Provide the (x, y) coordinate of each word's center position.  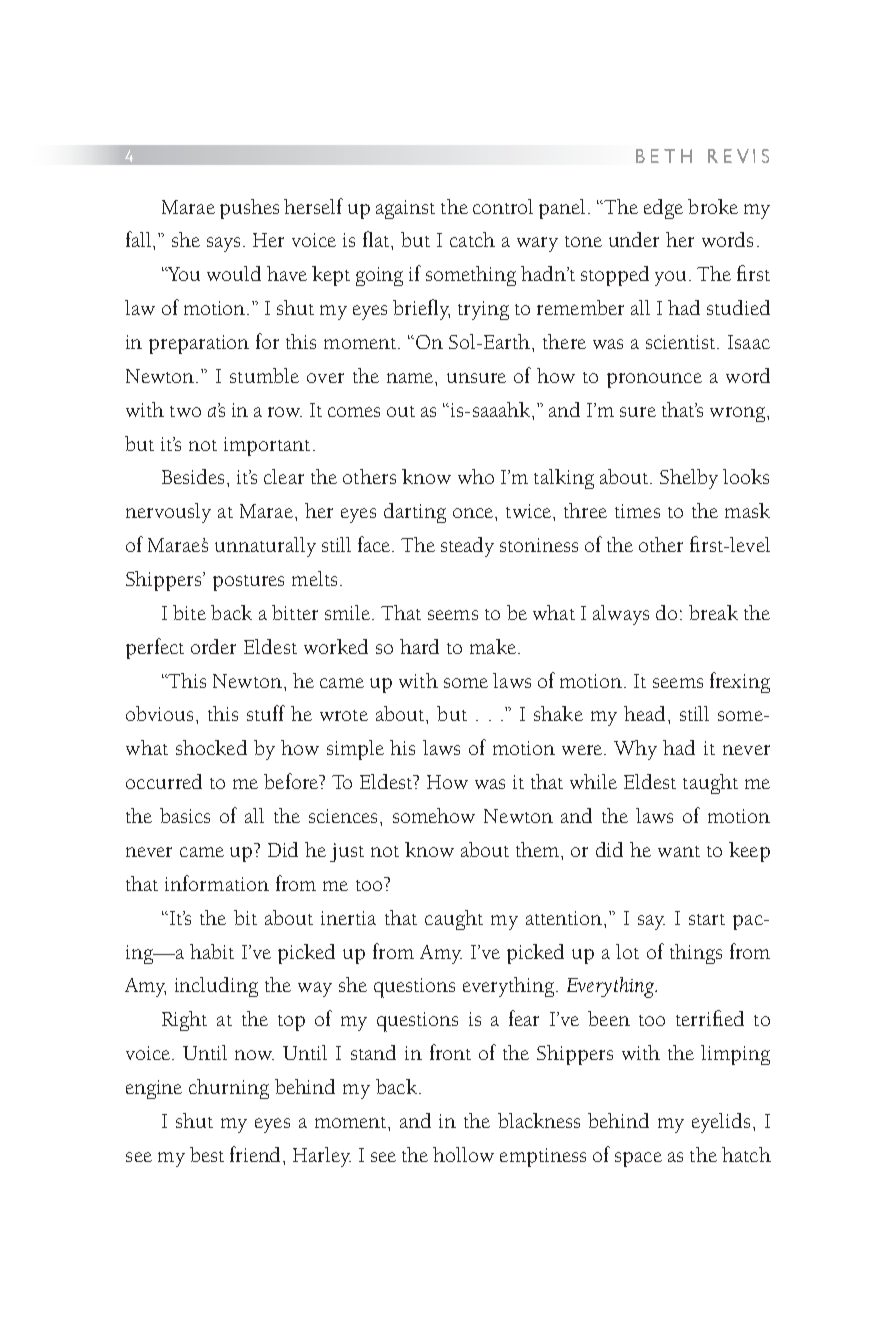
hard (419, 646)
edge (663, 209)
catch (472, 239)
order (213, 646)
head (644, 713)
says (225, 244)
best (207, 1154)
